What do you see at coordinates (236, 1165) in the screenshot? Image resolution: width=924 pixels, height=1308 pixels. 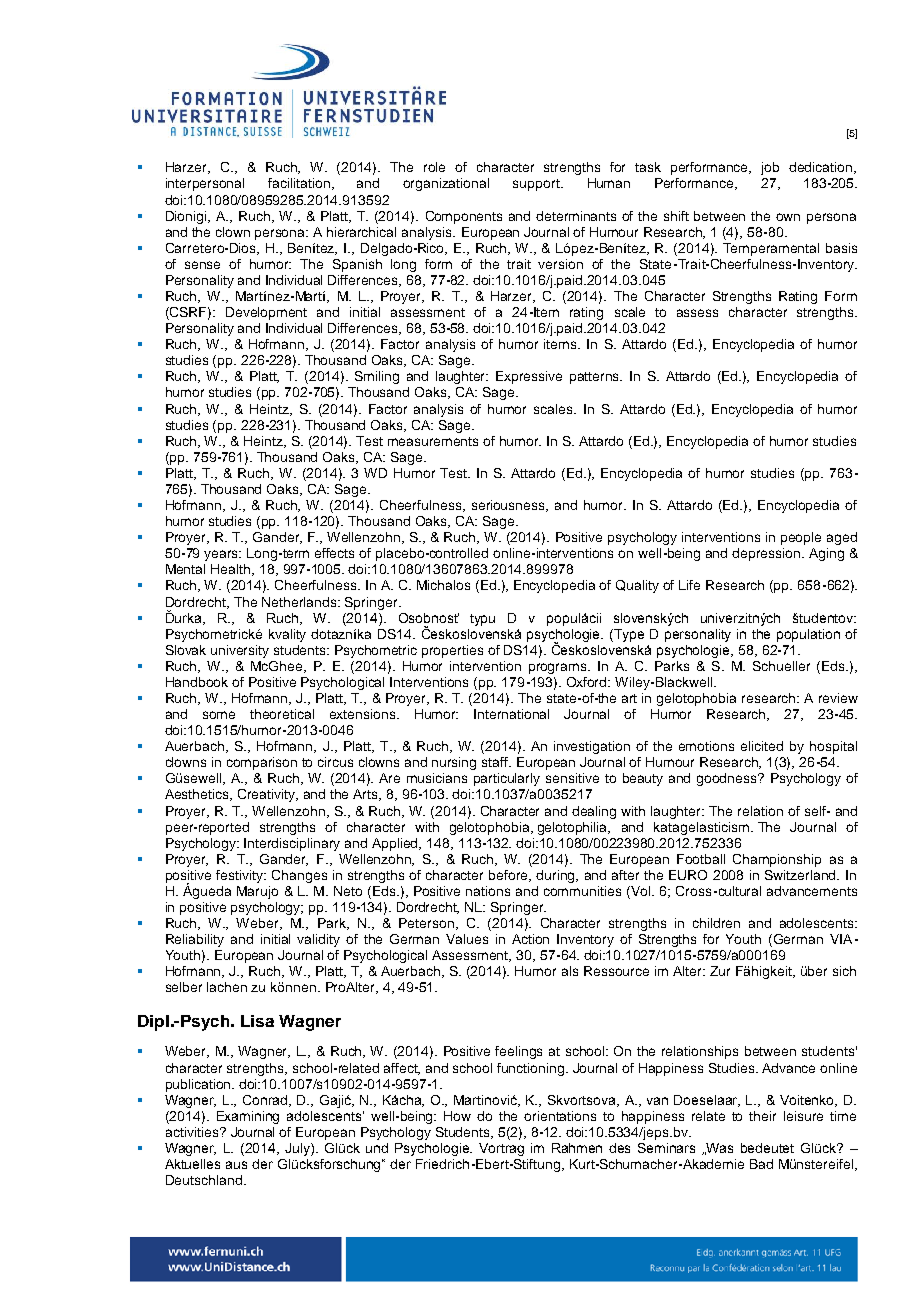 I see `aus` at bounding box center [236, 1165].
